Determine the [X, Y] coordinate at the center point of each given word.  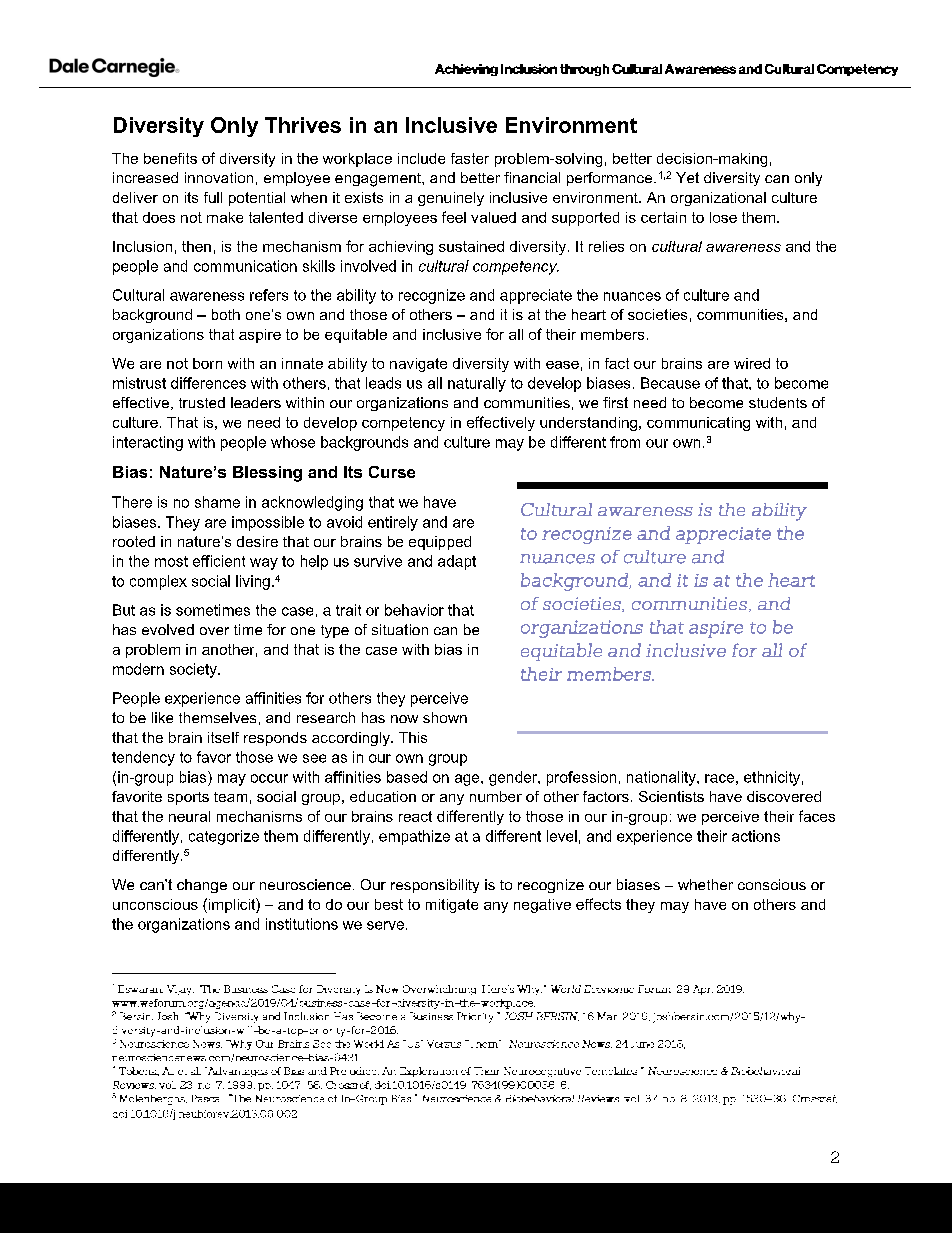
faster [470, 158]
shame [217, 502]
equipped [440, 543]
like [162, 717]
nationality [662, 778]
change [202, 886]
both [226, 314]
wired [752, 363]
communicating [698, 424]
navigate [418, 365]
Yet [687, 177]
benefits [170, 158]
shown [445, 717]
